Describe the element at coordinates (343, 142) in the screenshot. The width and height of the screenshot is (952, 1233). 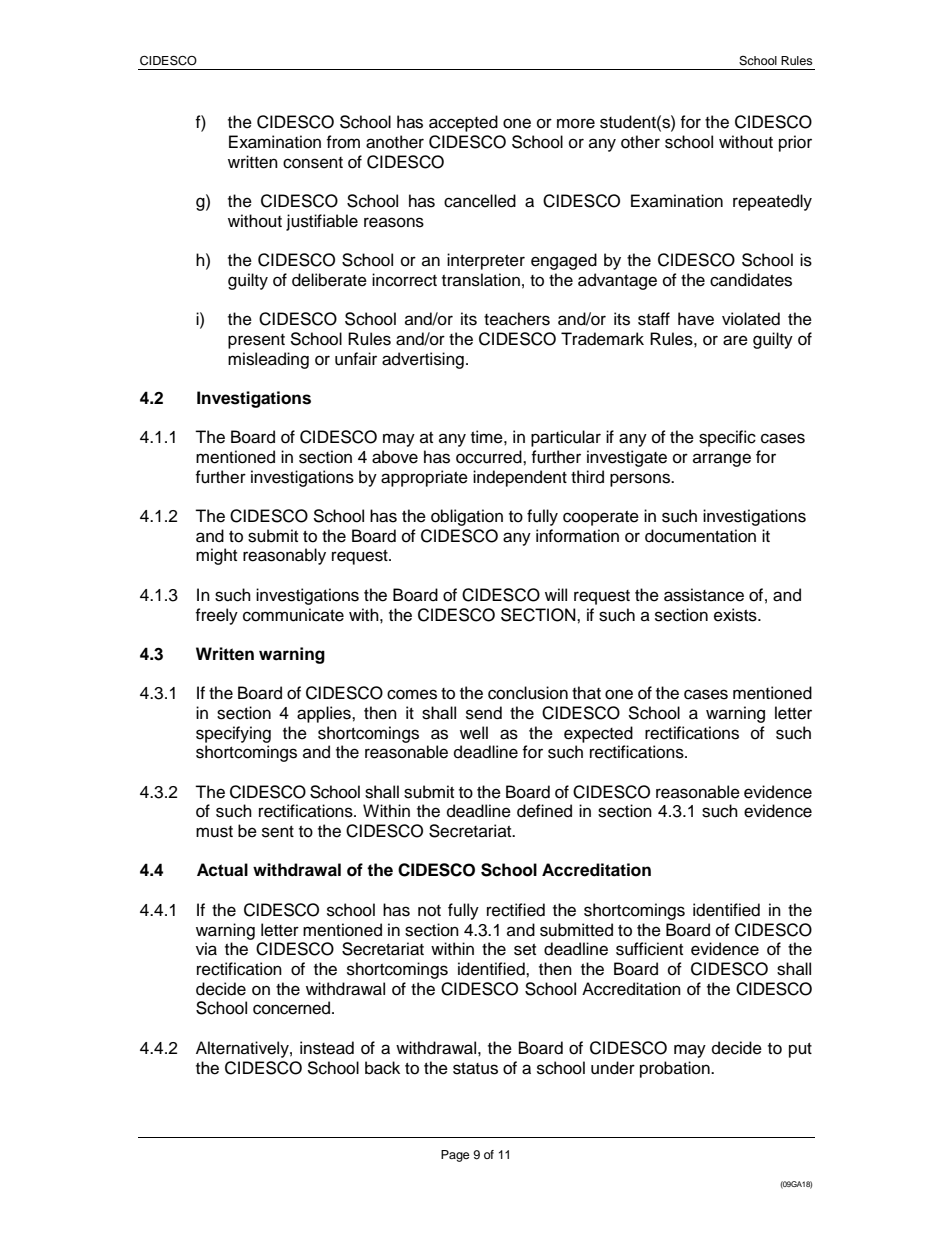
I see `from` at that location.
